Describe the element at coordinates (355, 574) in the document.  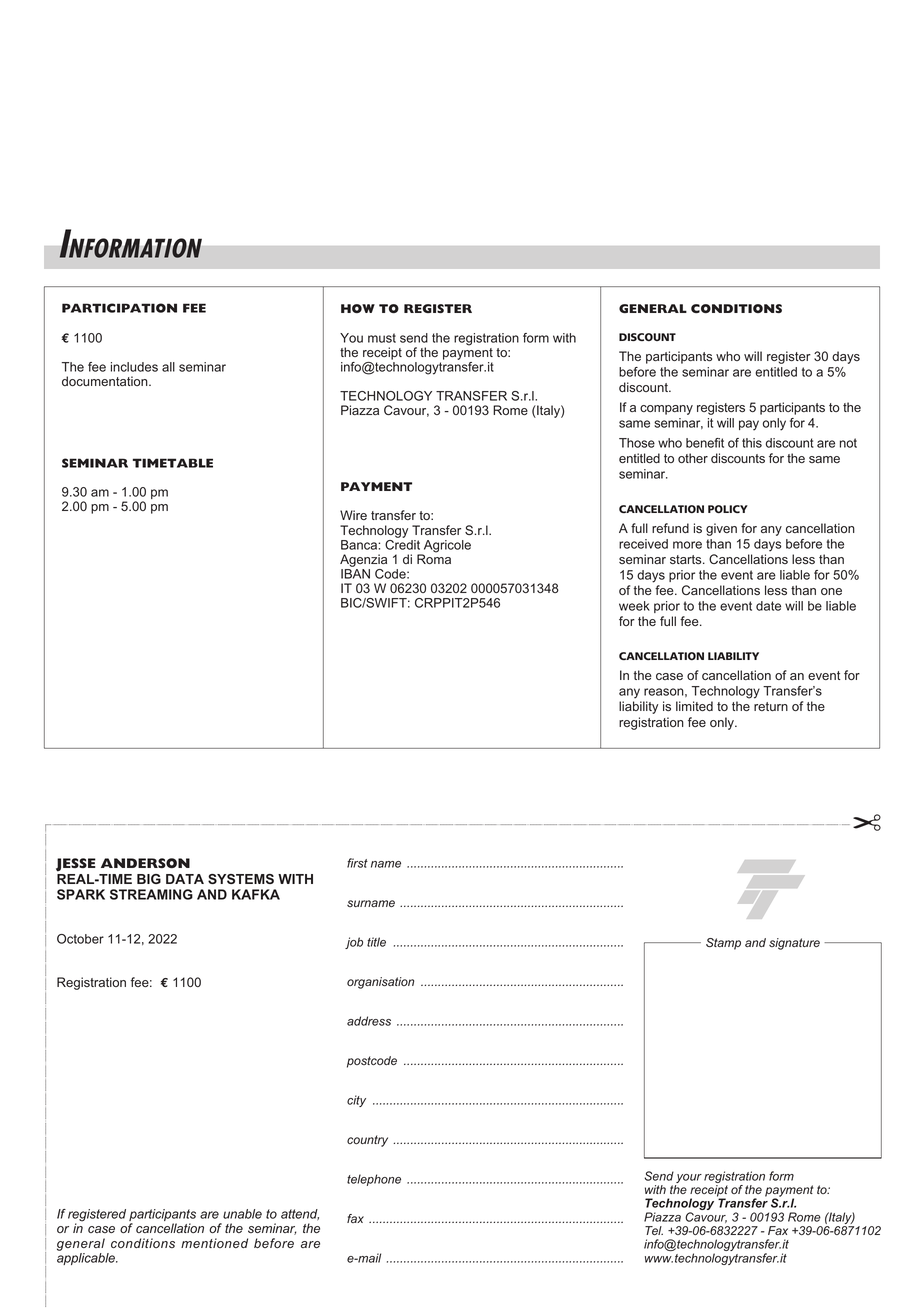
I see `IBAN` at that location.
